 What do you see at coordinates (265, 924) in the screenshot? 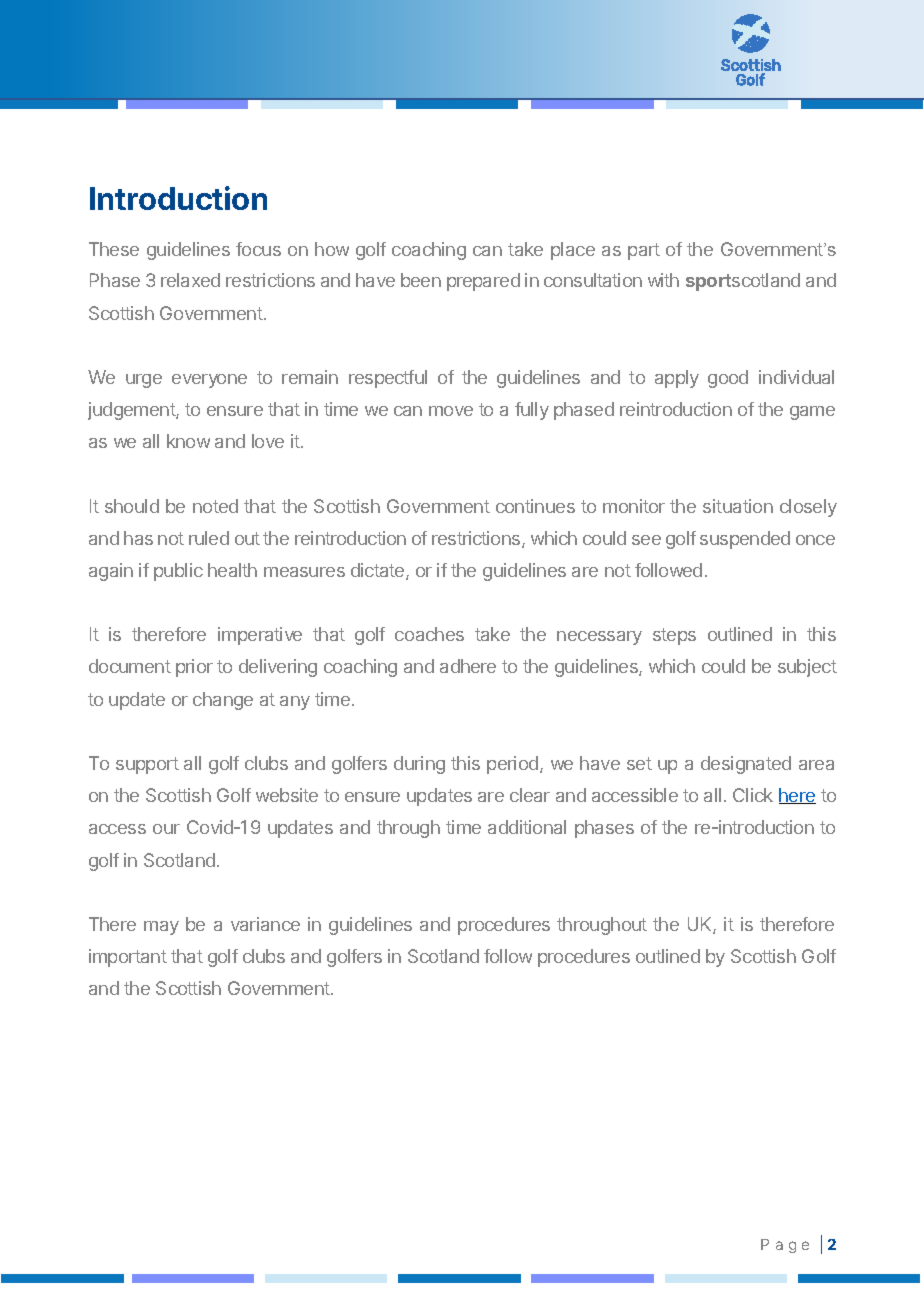
I see `variance` at bounding box center [265, 924].
